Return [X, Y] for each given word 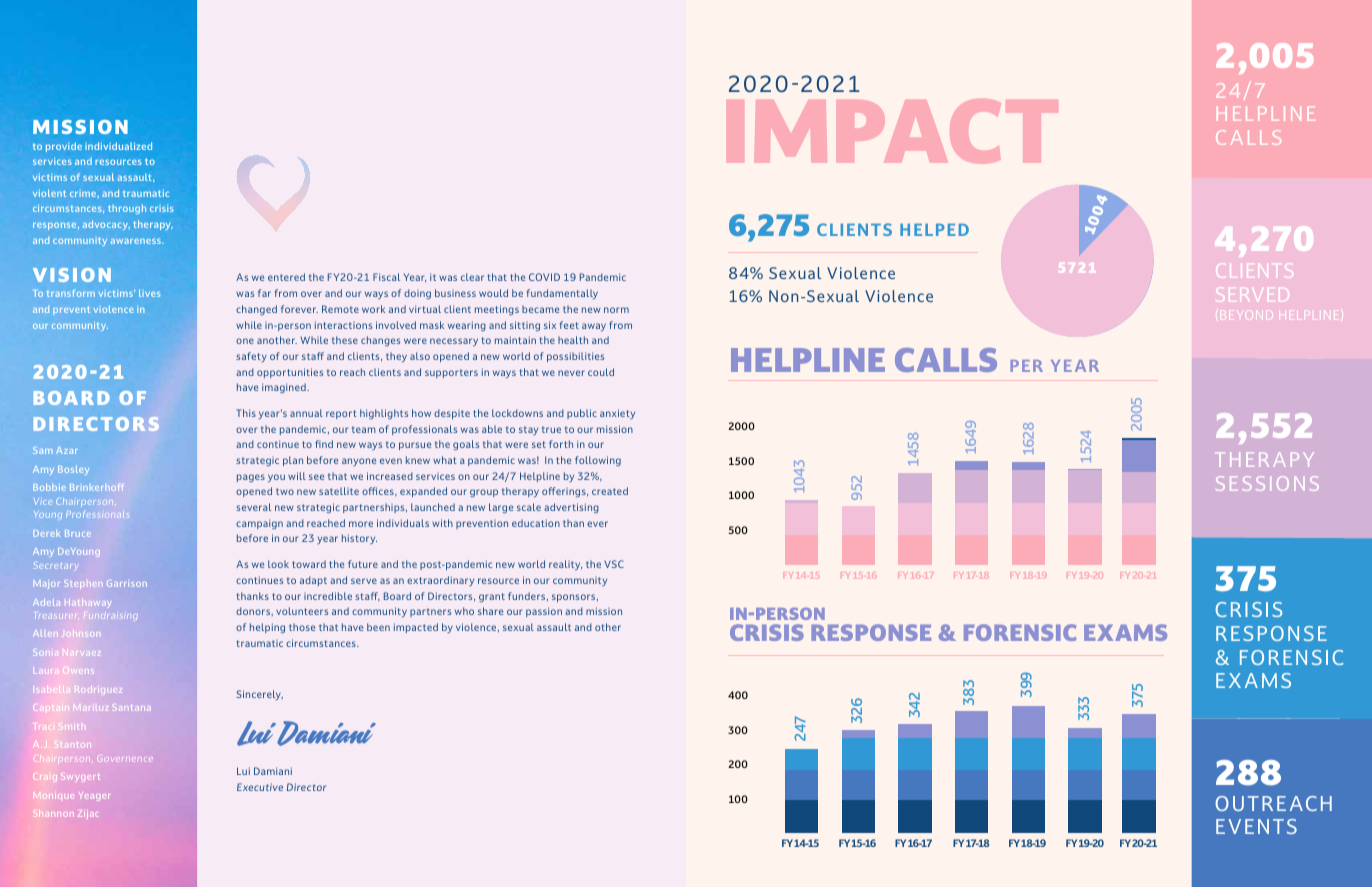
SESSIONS [1267, 483]
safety [251, 357]
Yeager [94, 796]
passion [544, 612]
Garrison [127, 583]
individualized [118, 146]
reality [565, 565]
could [601, 372]
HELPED [934, 230]
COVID [544, 277]
